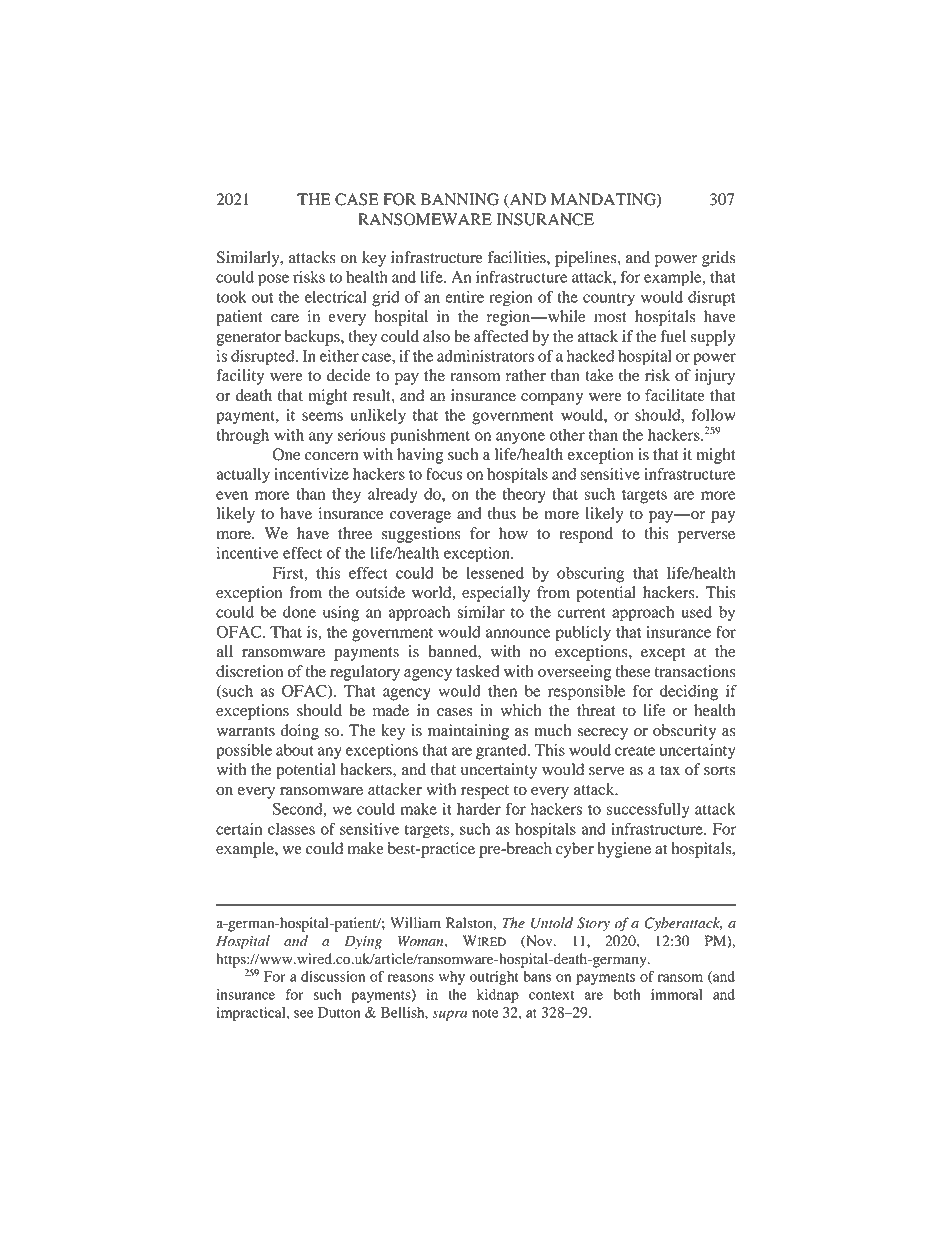 The height and width of the screenshot is (1233, 952). I want to click on BANNING, so click(460, 199).
